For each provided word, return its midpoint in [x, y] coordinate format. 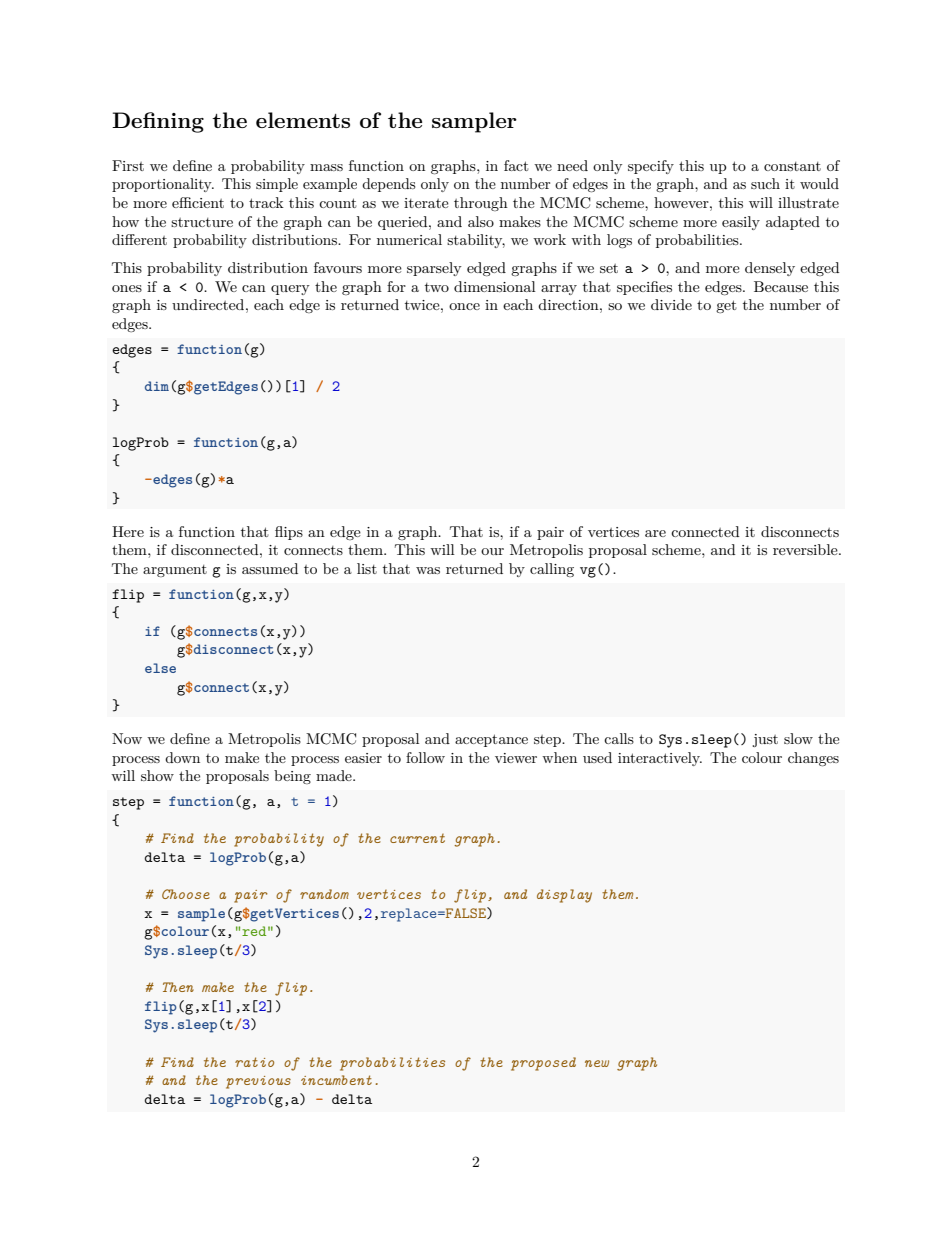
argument [175, 571]
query [290, 290]
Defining [158, 122]
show [157, 775]
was [428, 570]
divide [671, 304]
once [464, 306]
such [765, 183]
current [417, 838]
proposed [543, 1064]
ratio [254, 1062]
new [597, 1063]
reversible [806, 549]
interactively [660, 759]
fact [516, 165]
